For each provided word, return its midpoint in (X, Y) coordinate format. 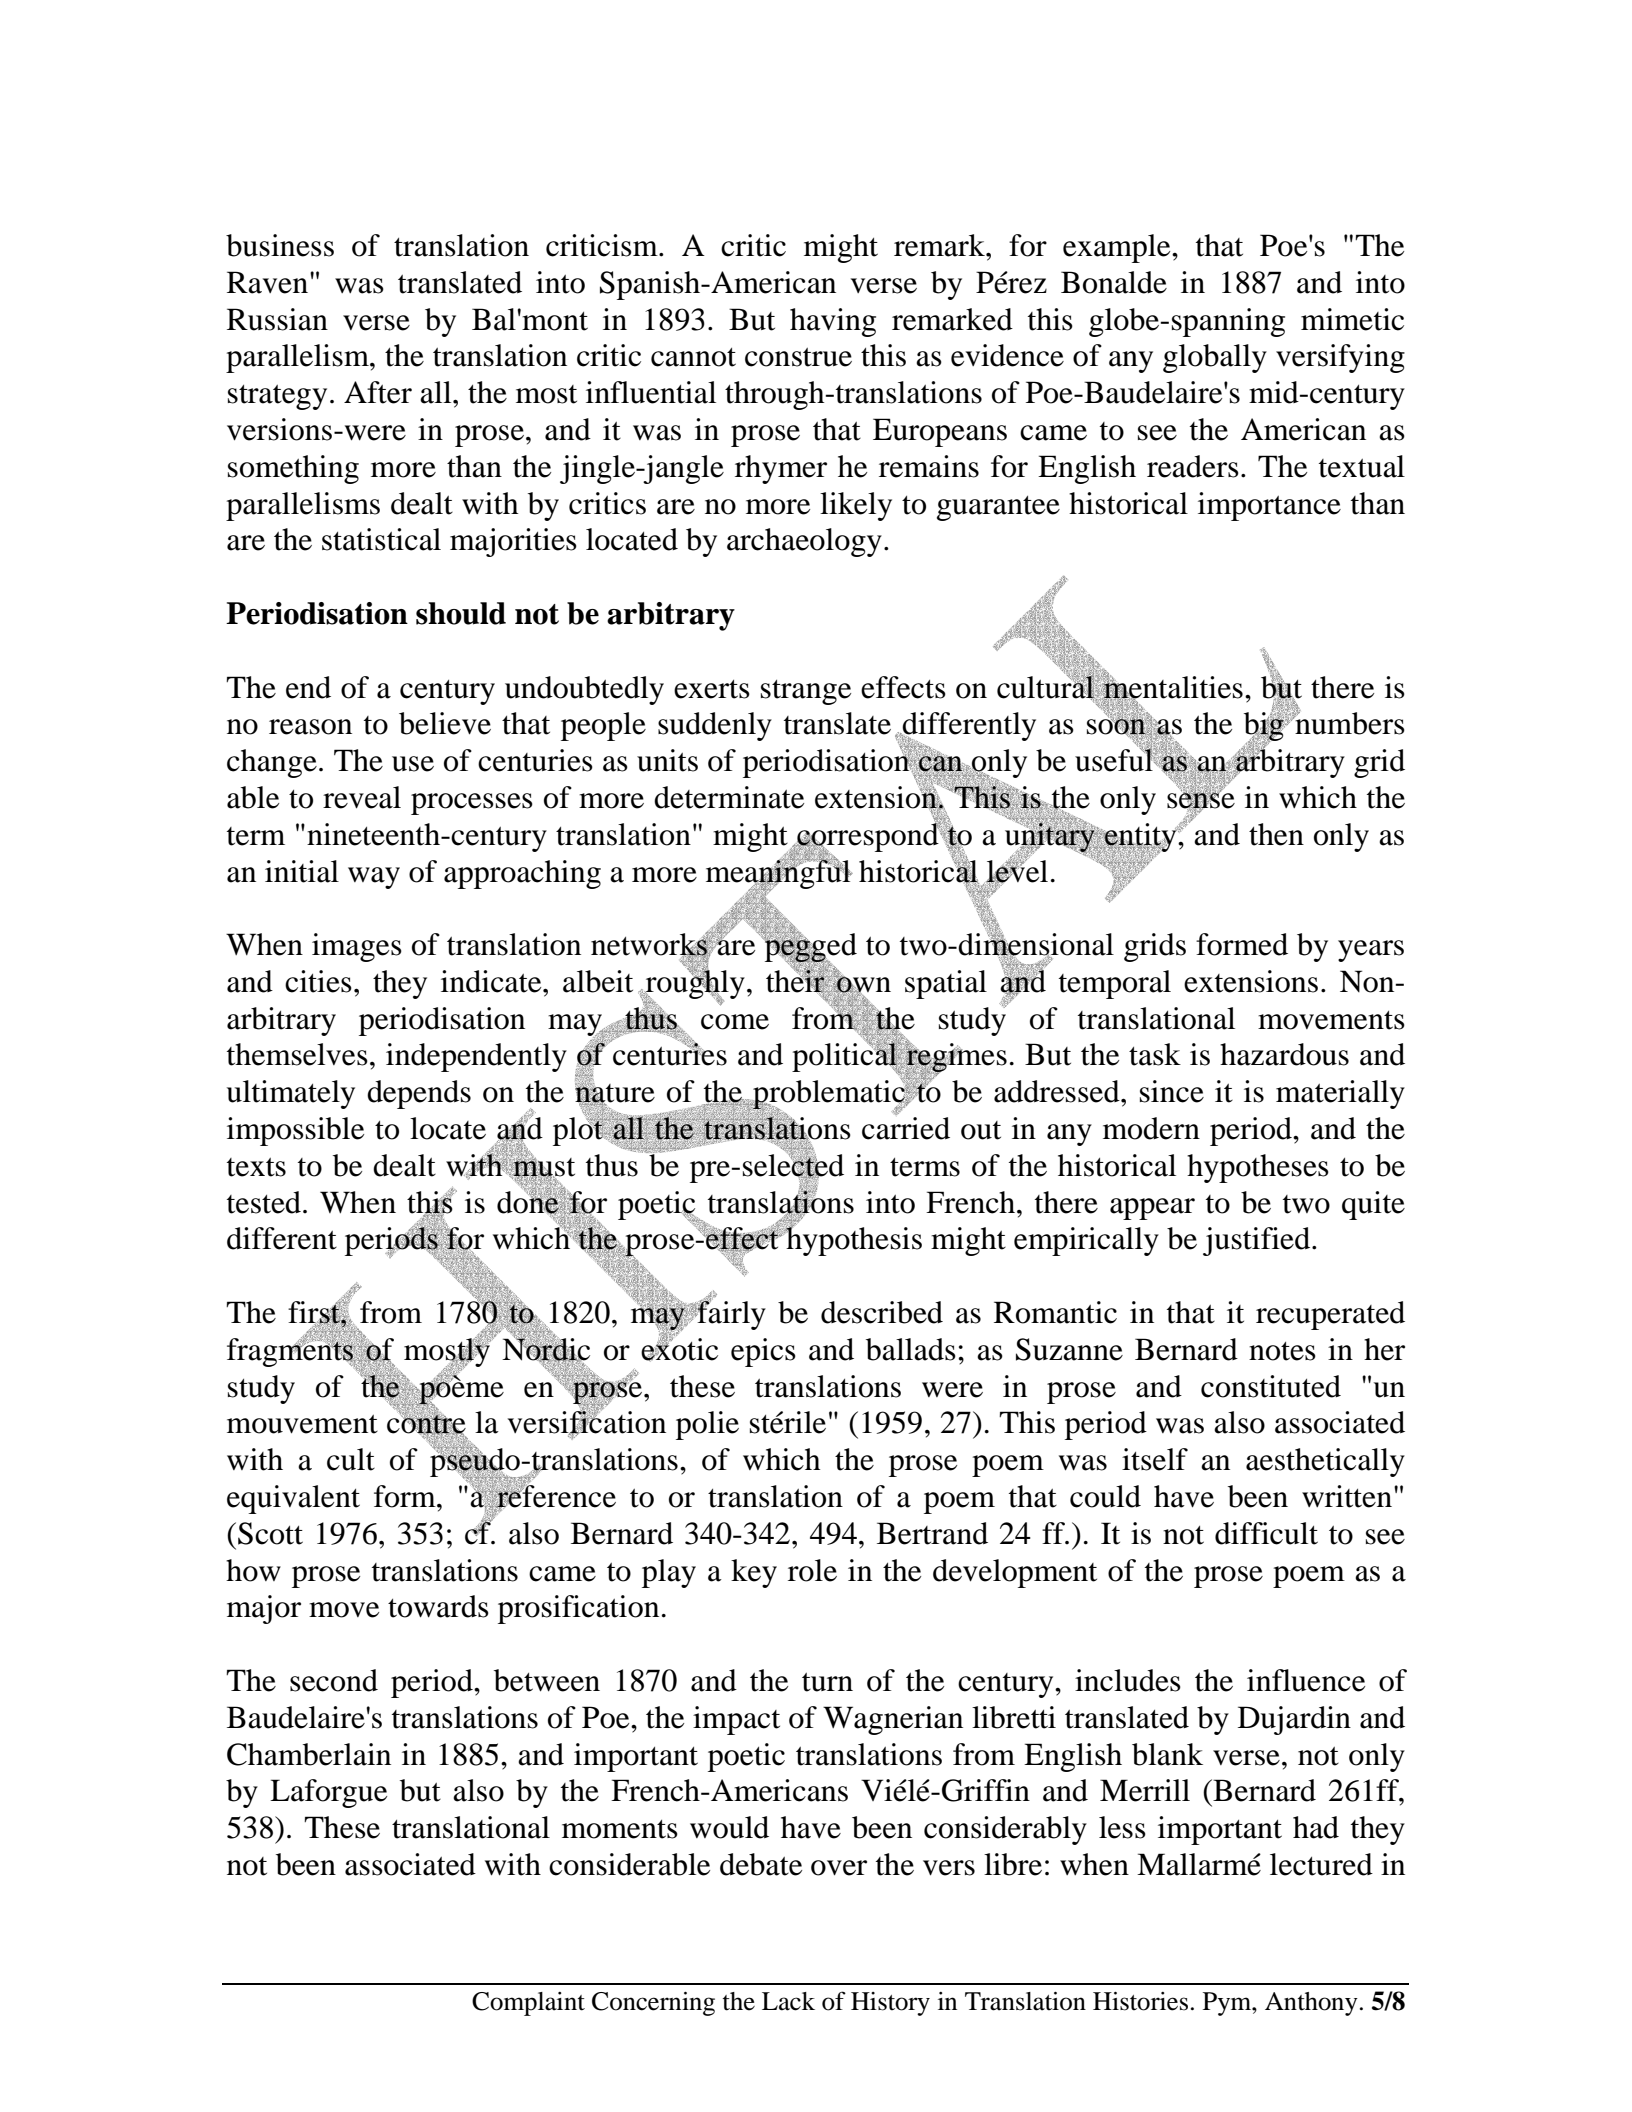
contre (426, 1424)
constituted (1271, 1386)
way (374, 878)
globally (1215, 358)
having (833, 322)
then (1276, 834)
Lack (788, 2001)
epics (763, 1352)
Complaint (528, 2004)
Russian (277, 319)
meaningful (779, 874)
